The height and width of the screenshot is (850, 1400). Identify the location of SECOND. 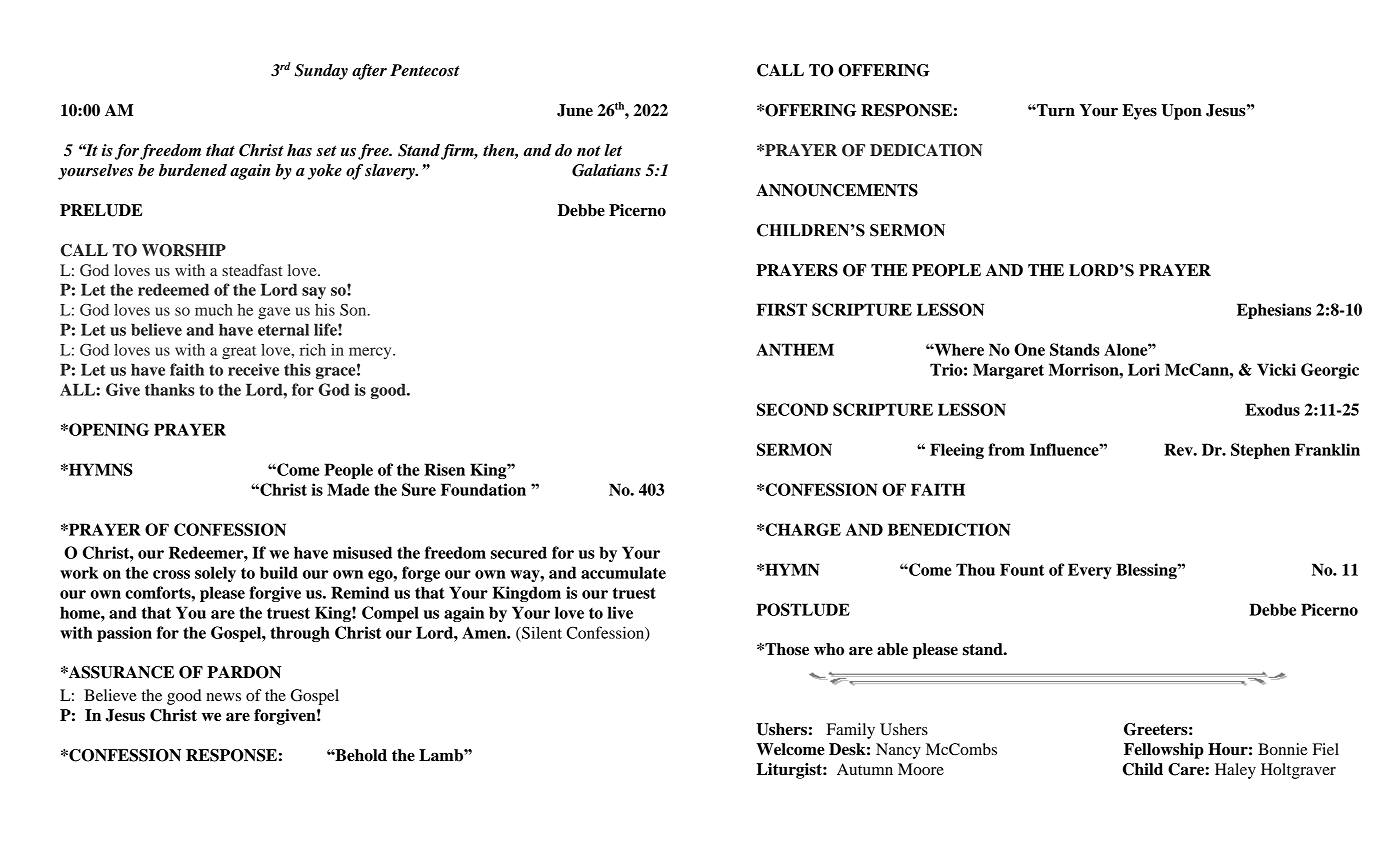
(792, 409).
